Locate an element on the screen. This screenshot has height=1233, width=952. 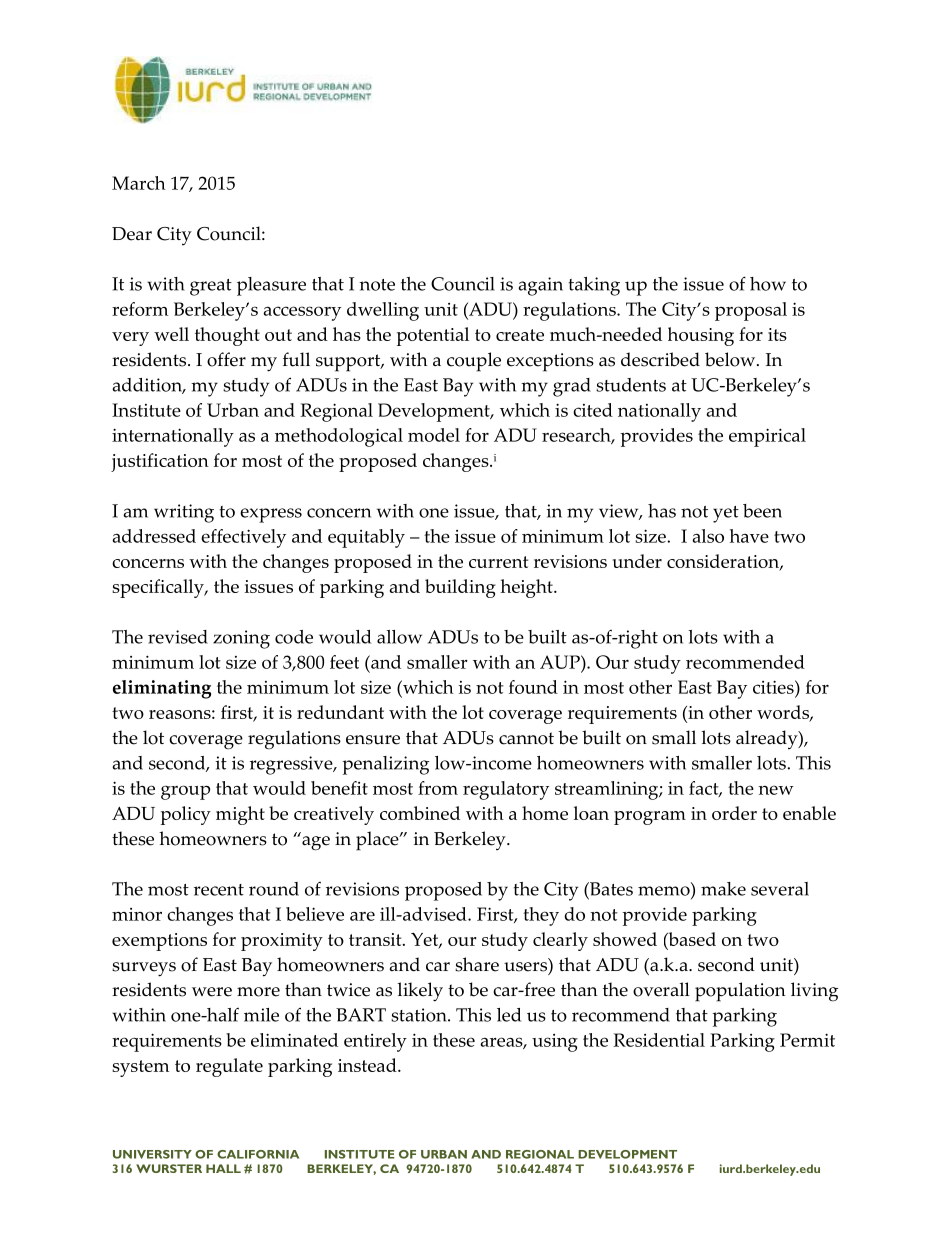
March is located at coordinates (139, 183).
